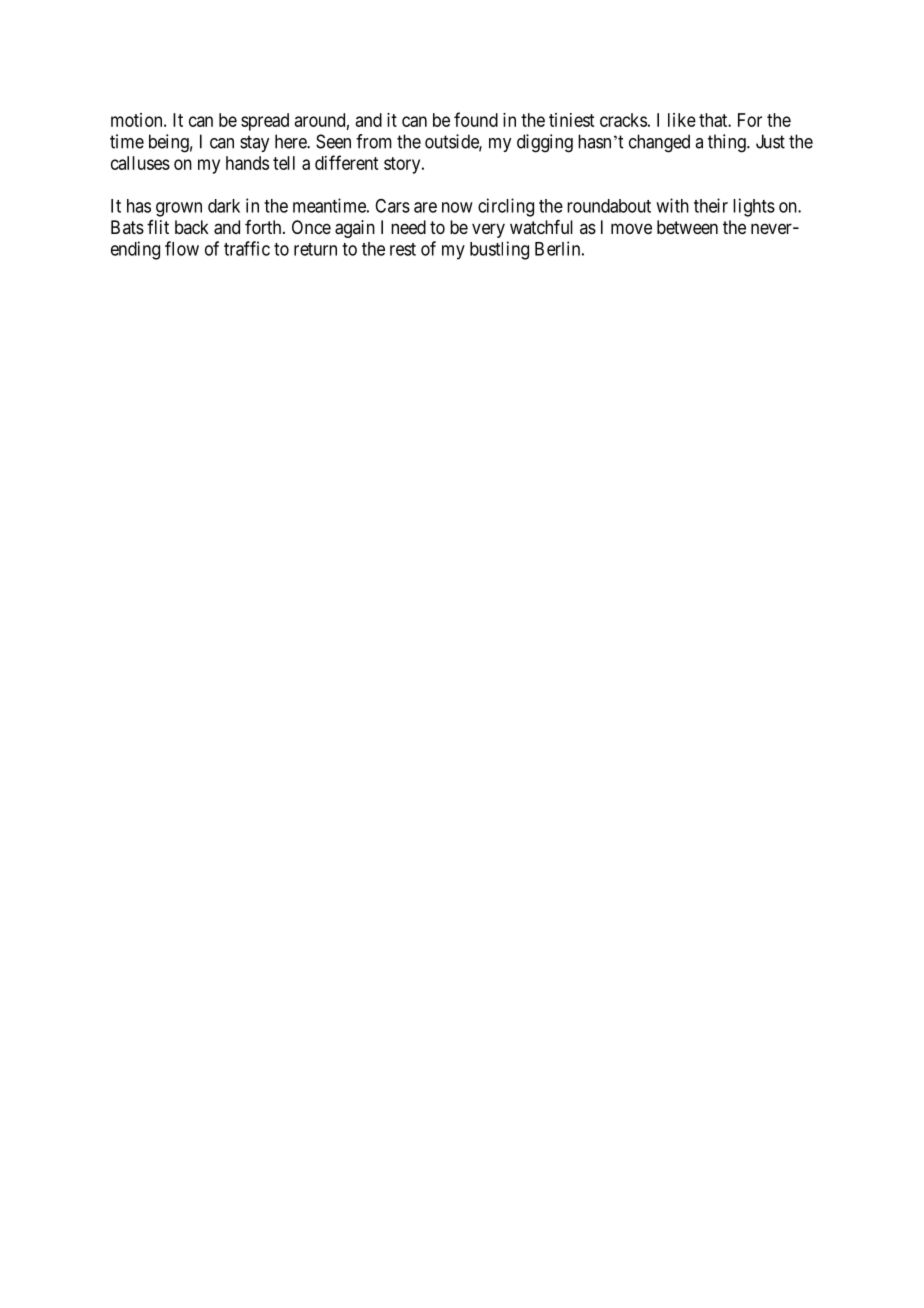 The width and height of the screenshot is (924, 1308). I want to click on dark, so click(224, 206).
